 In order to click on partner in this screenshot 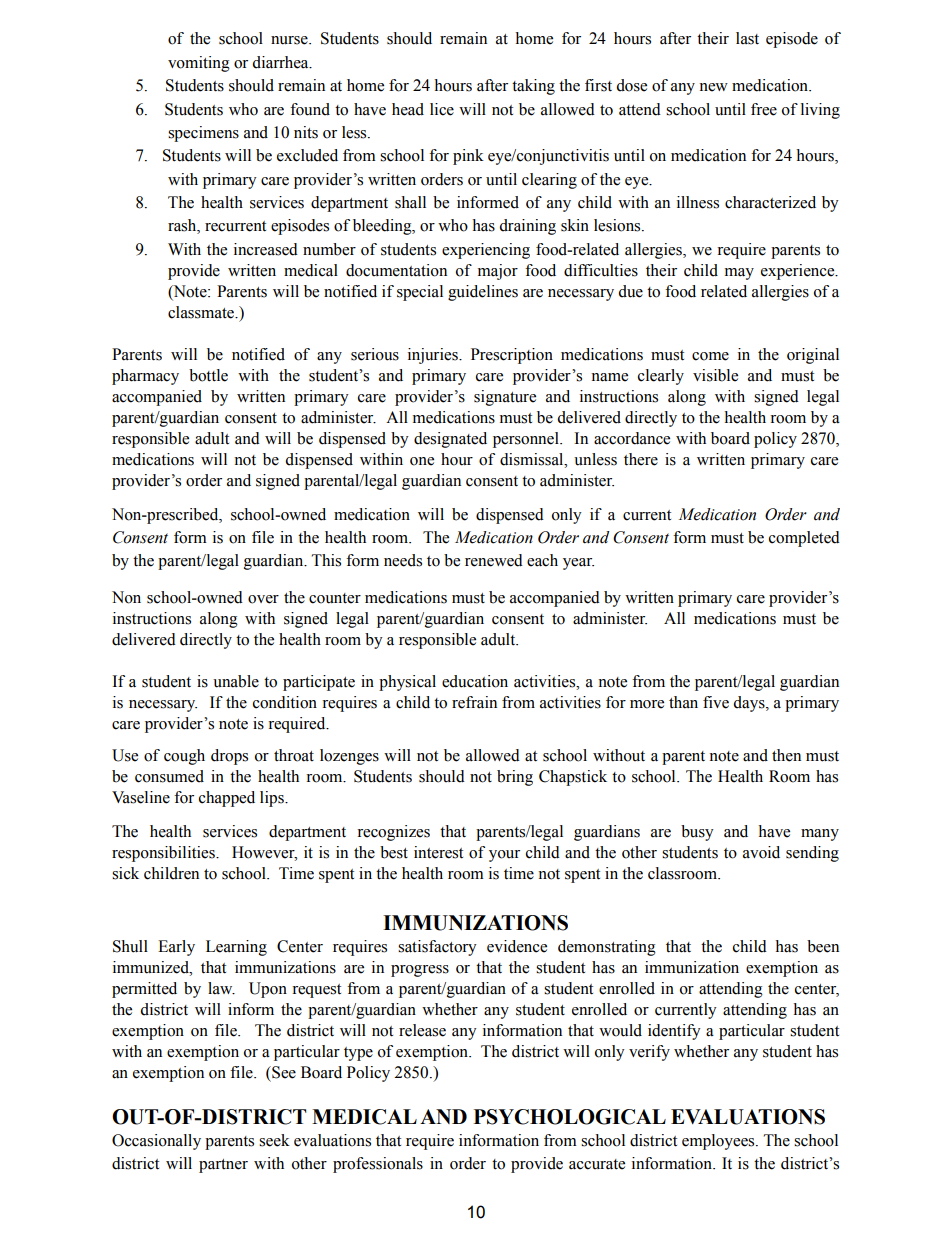, I will do `click(223, 1166)`.
